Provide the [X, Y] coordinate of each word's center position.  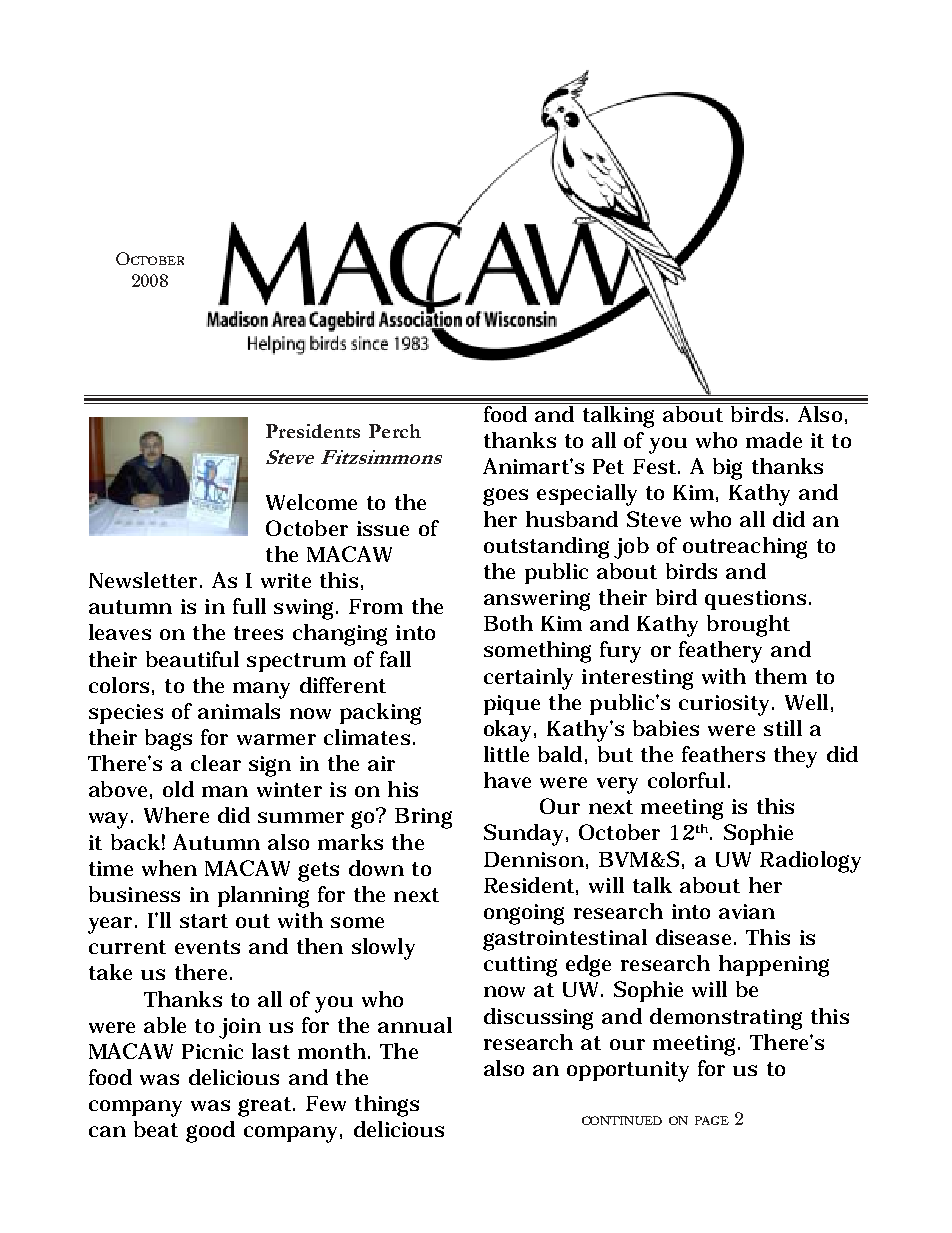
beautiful [192, 659]
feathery [720, 652]
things [387, 1106]
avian [747, 911]
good [210, 1132]
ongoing [524, 914]
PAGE [712, 1120]
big [727, 469]
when [169, 868]
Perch [395, 431]
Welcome [311, 502]
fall [395, 659]
